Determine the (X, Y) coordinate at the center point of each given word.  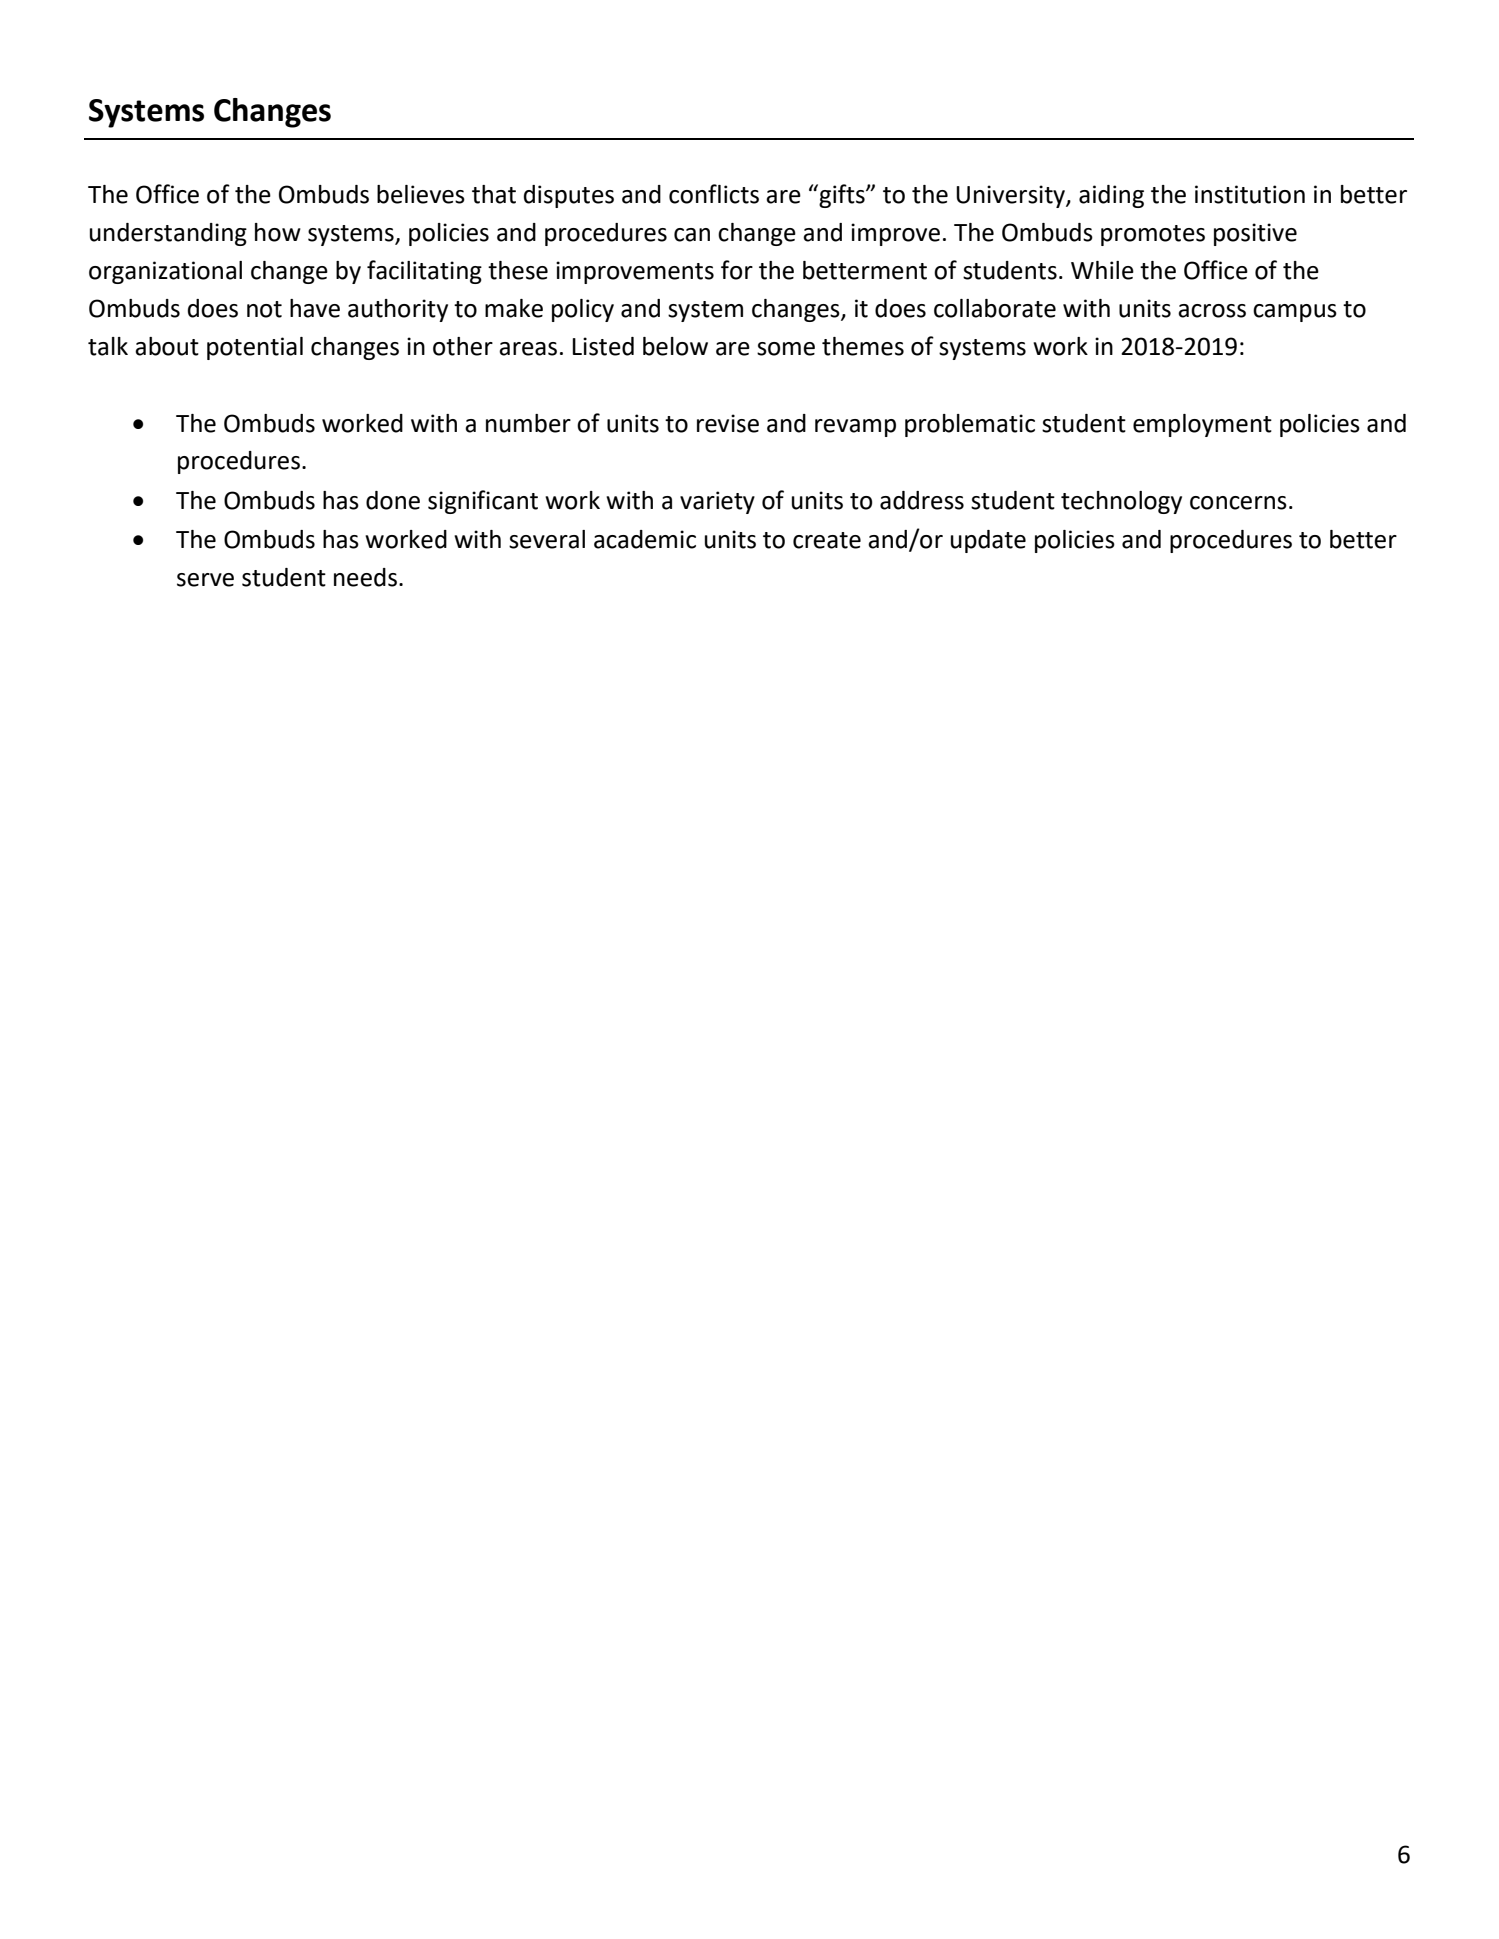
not (264, 309)
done (393, 500)
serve (205, 580)
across (1212, 311)
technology (1121, 502)
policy (583, 310)
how (278, 232)
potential (255, 348)
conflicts (714, 194)
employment (1202, 425)
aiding (1111, 196)
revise (728, 423)
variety (717, 502)
